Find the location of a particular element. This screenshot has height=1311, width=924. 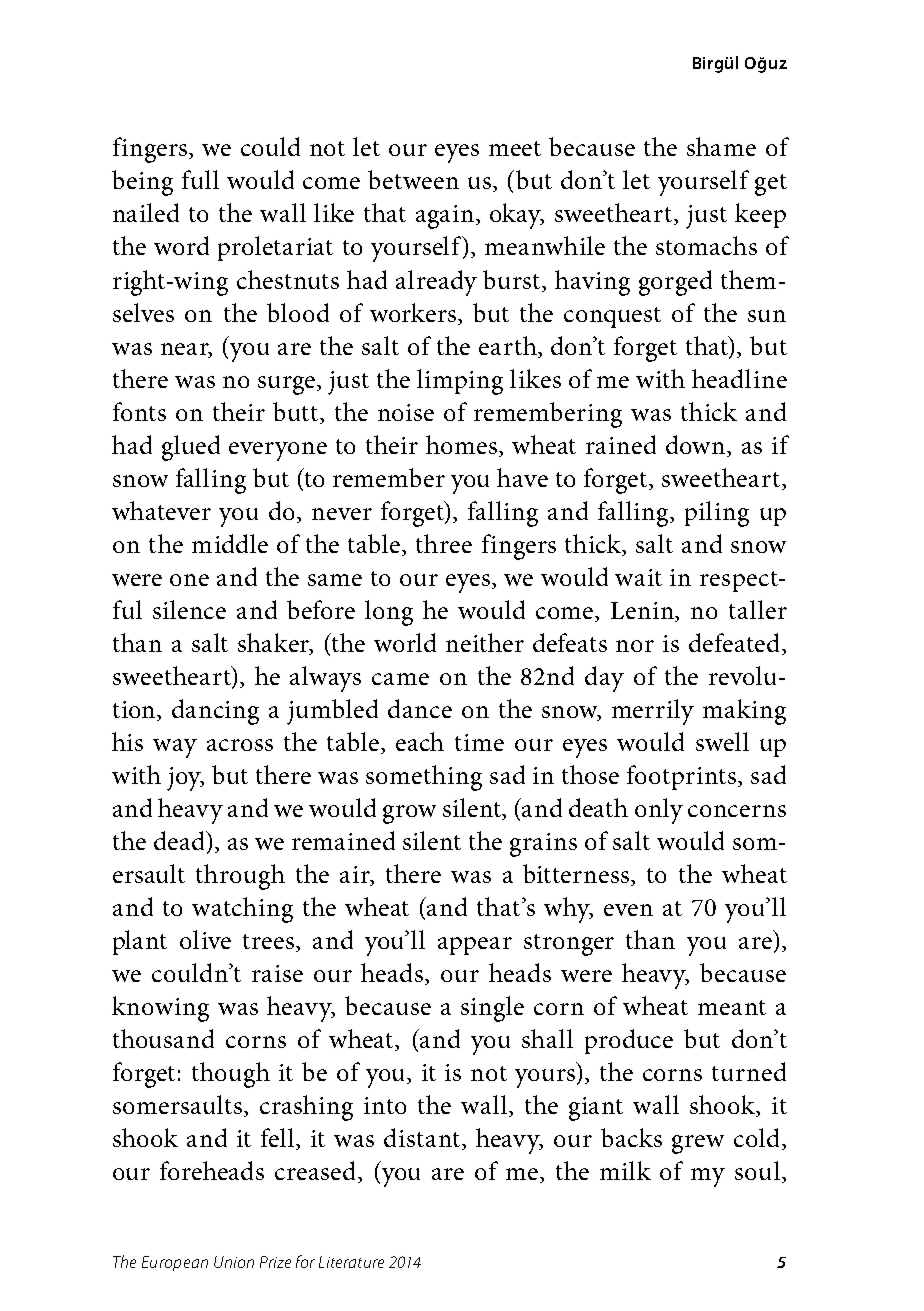

appear is located at coordinates (475, 946).
